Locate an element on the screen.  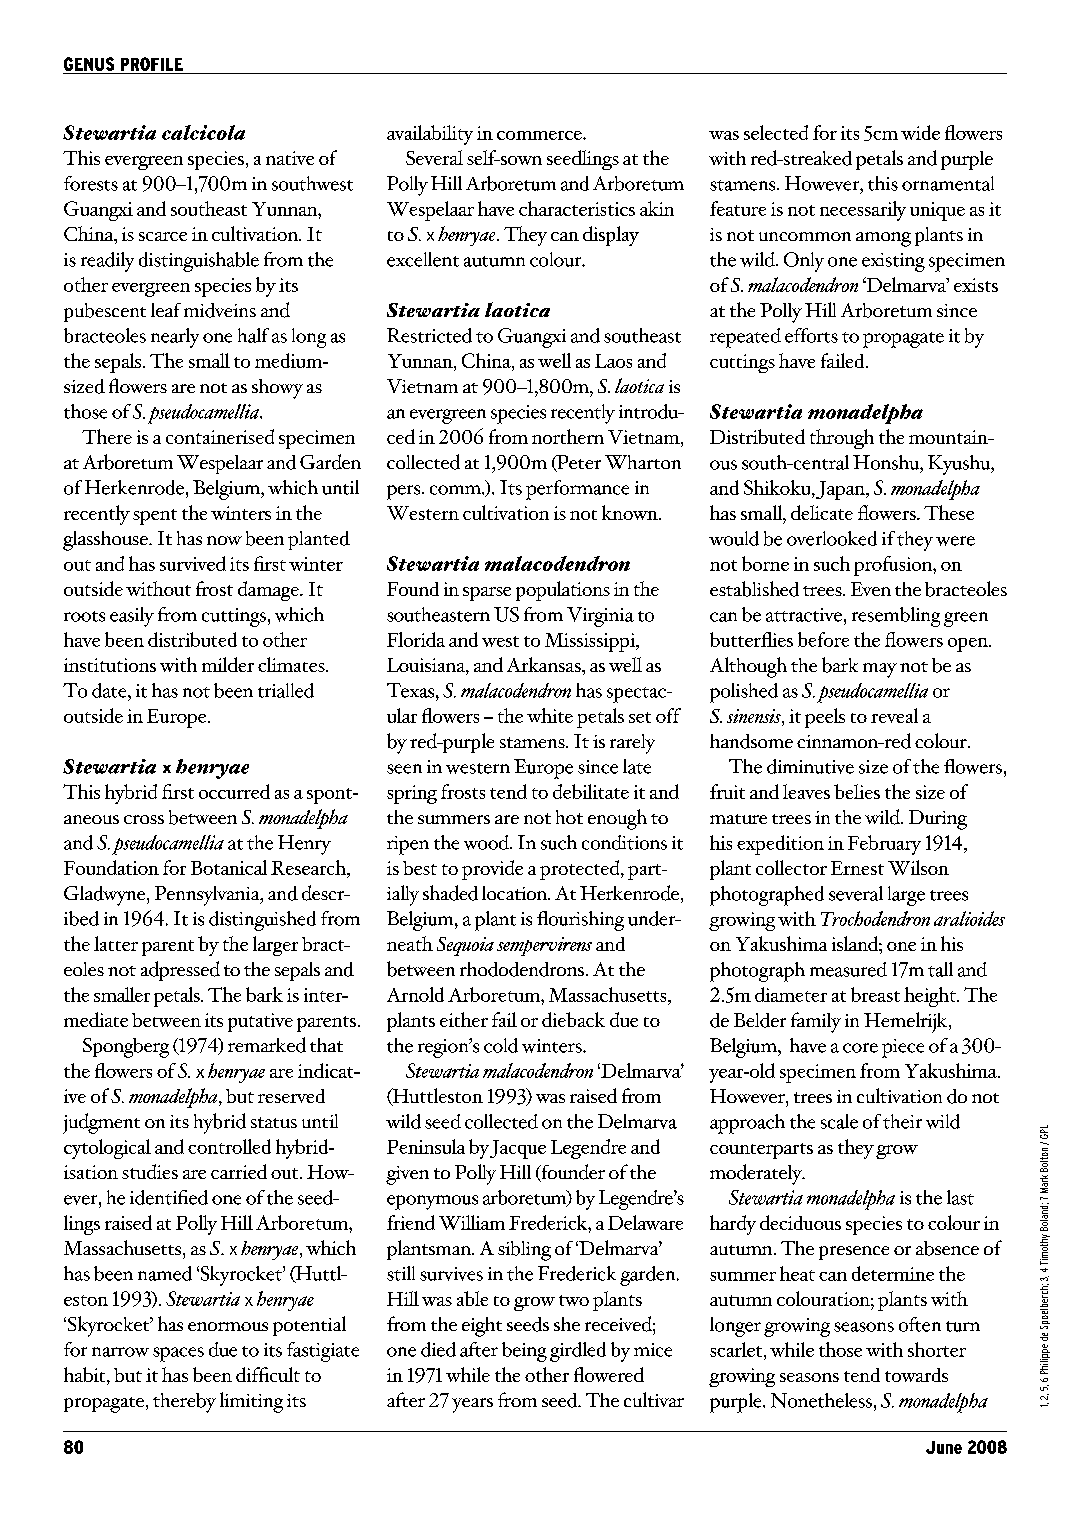
latter is located at coordinates (116, 943).
